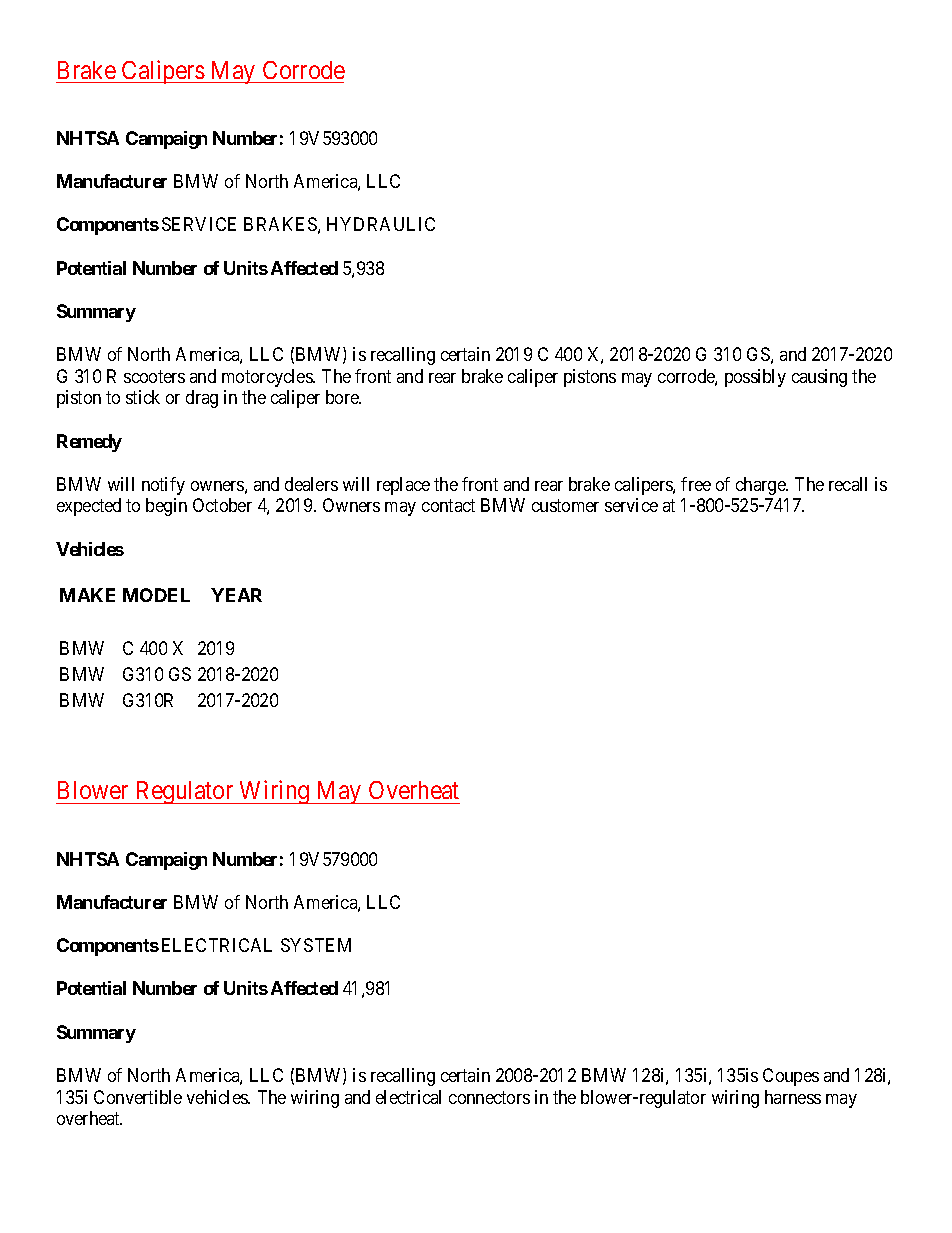 The width and height of the document is (952, 1233). Describe the element at coordinates (166, 507) in the document. I see `begin` at that location.
